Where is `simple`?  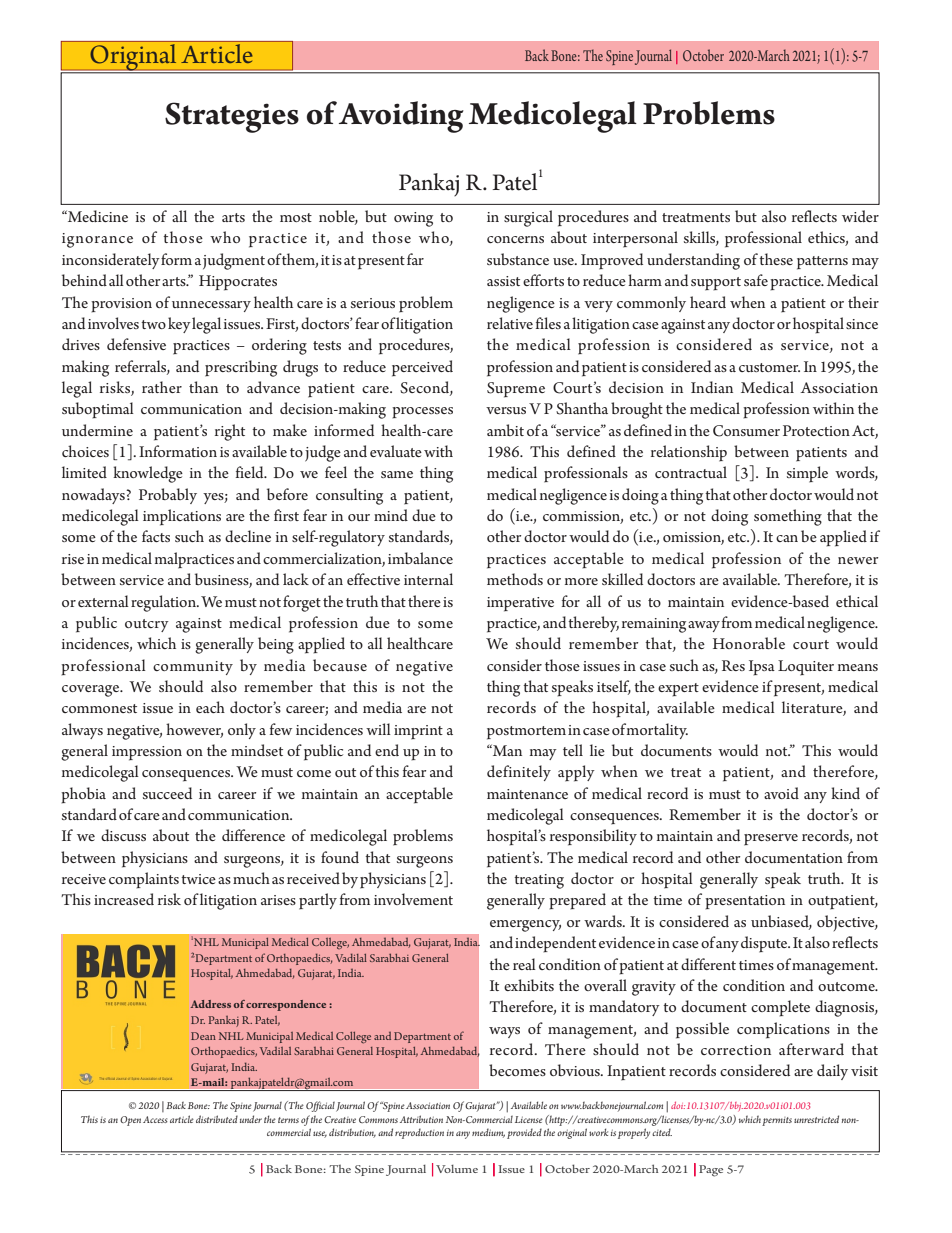 simple is located at coordinates (807, 474).
